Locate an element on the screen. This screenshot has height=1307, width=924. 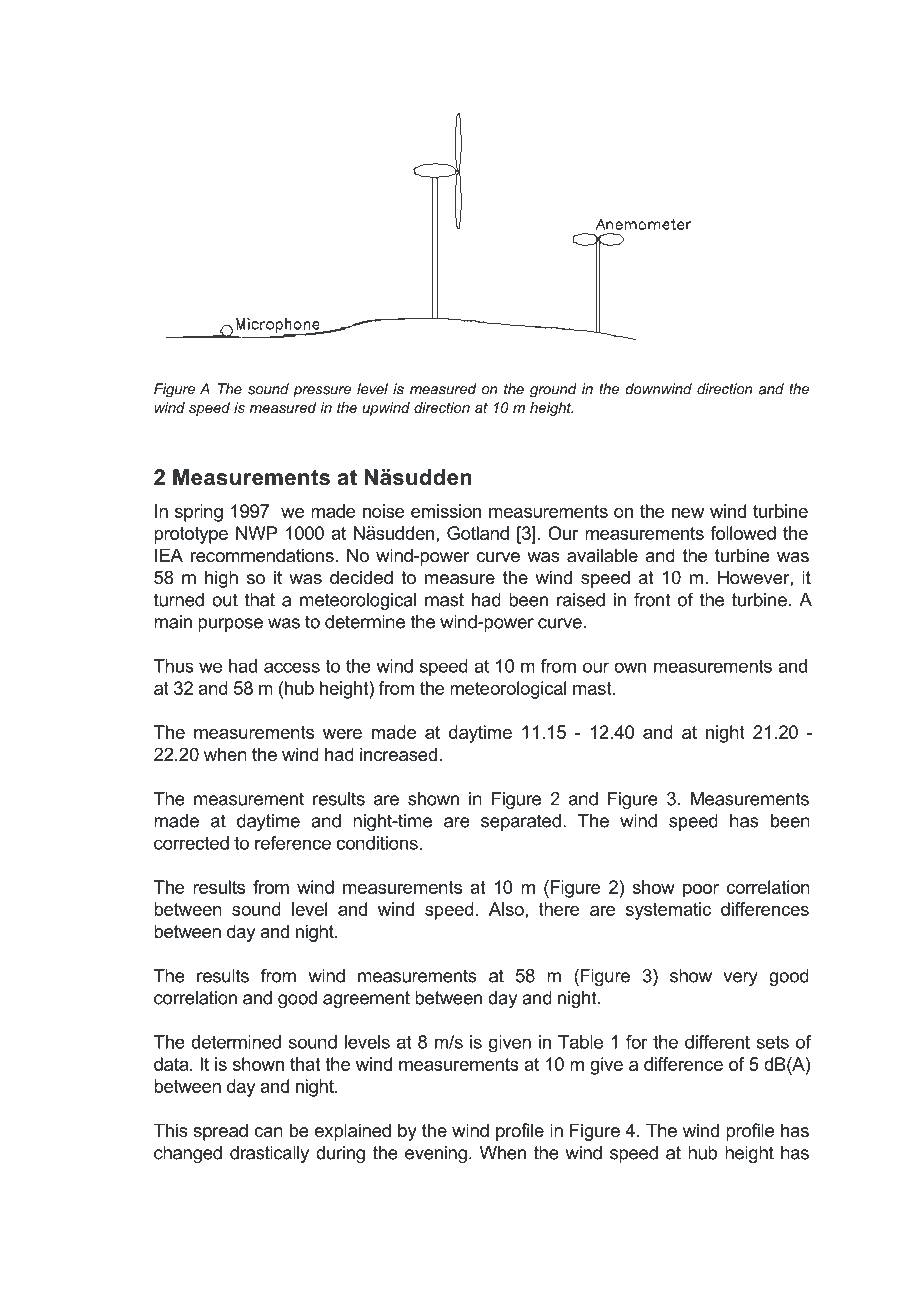
evening is located at coordinates (436, 1154).
